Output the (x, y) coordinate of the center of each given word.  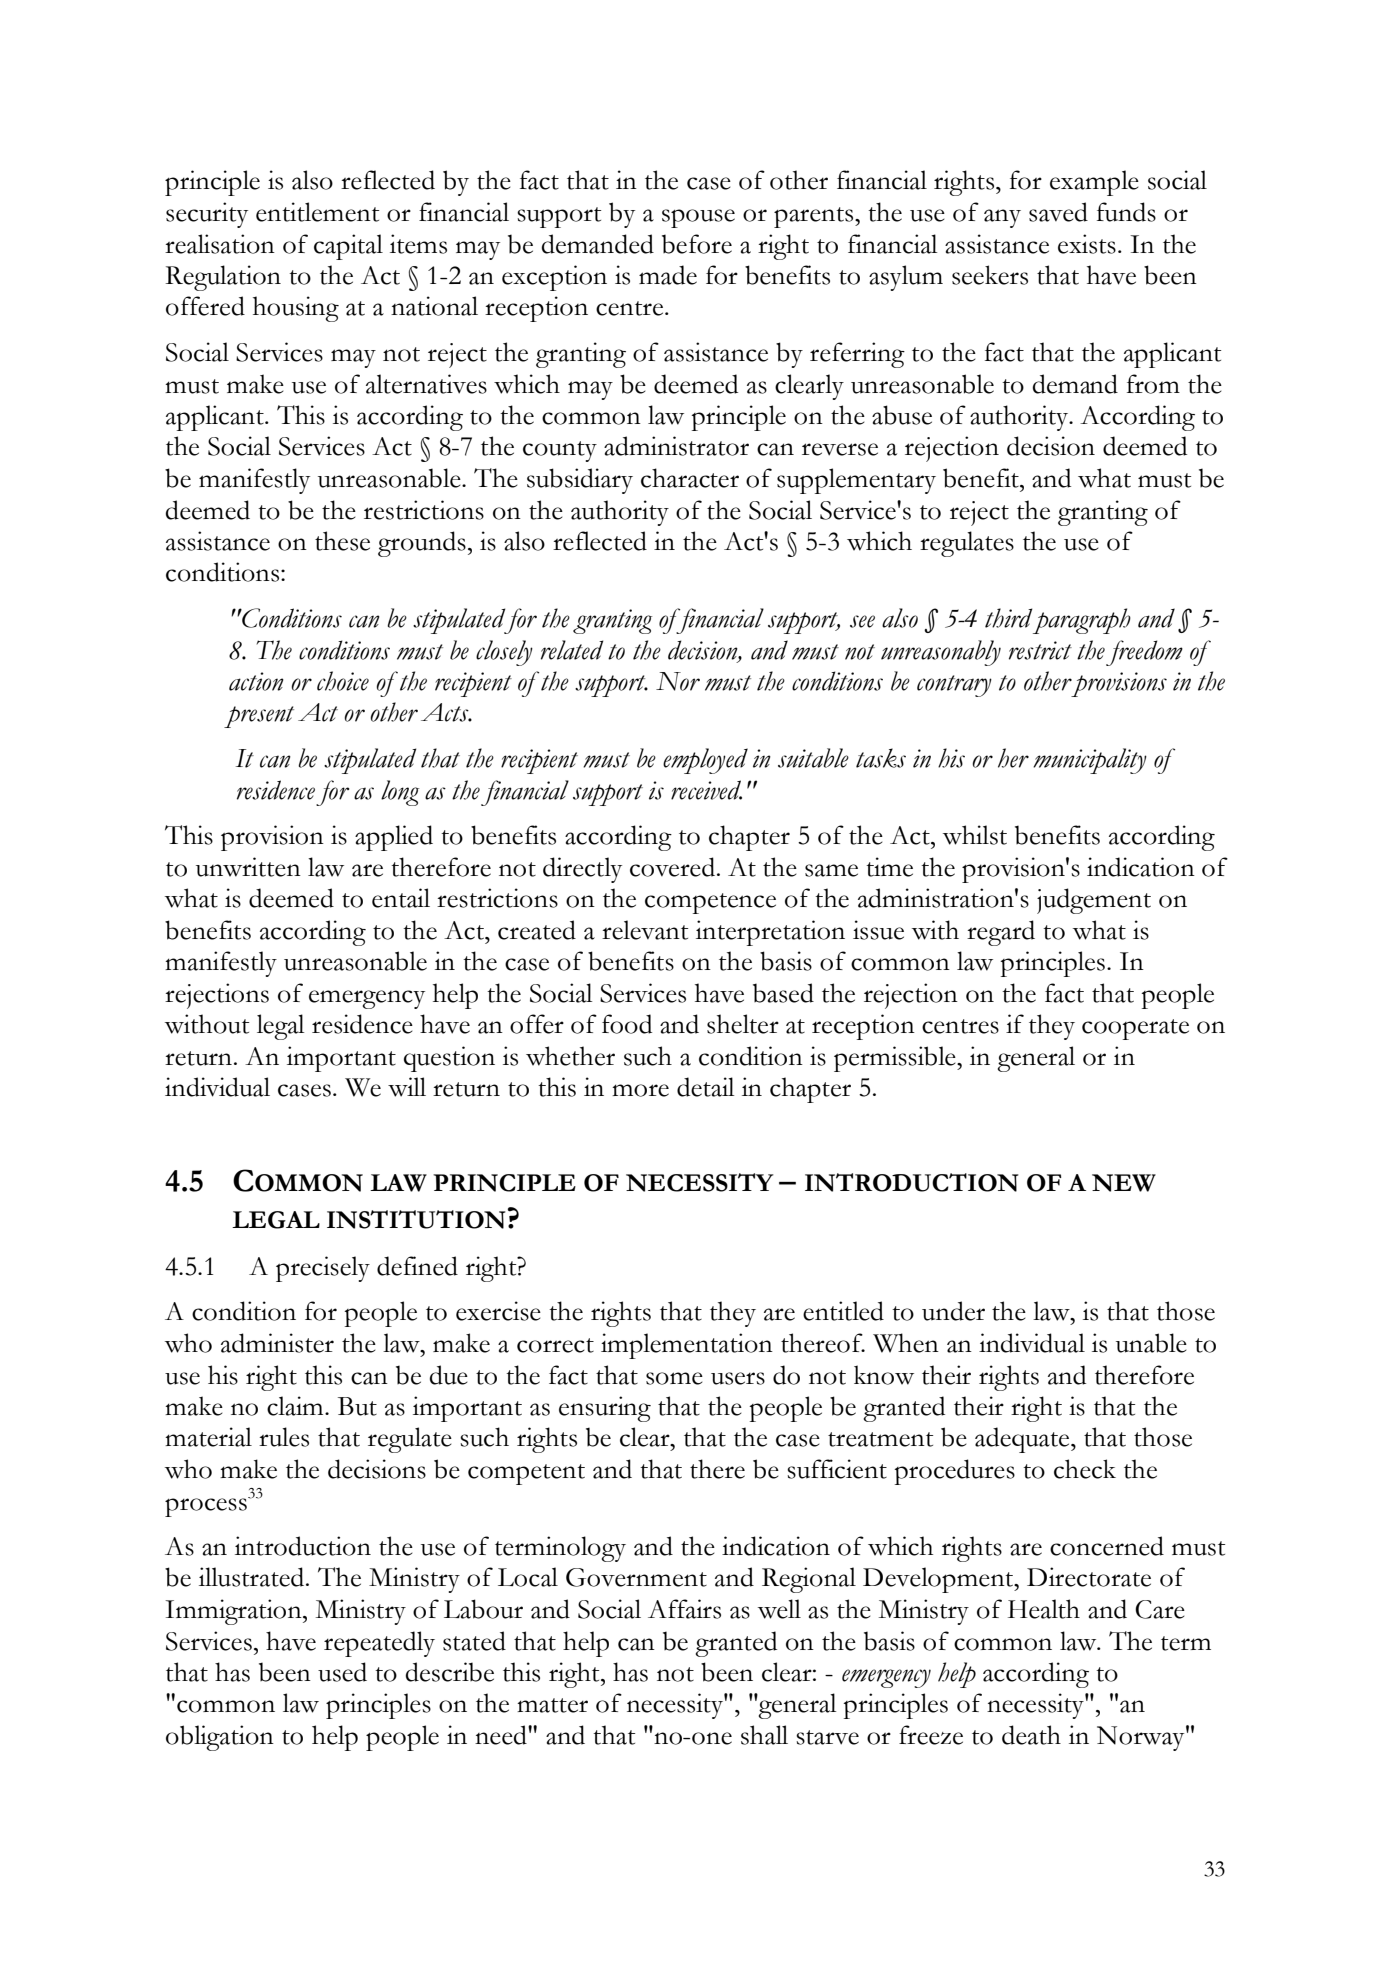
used (342, 1672)
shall (764, 1735)
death (1031, 1735)
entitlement (317, 212)
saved (1058, 212)
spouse (698, 218)
